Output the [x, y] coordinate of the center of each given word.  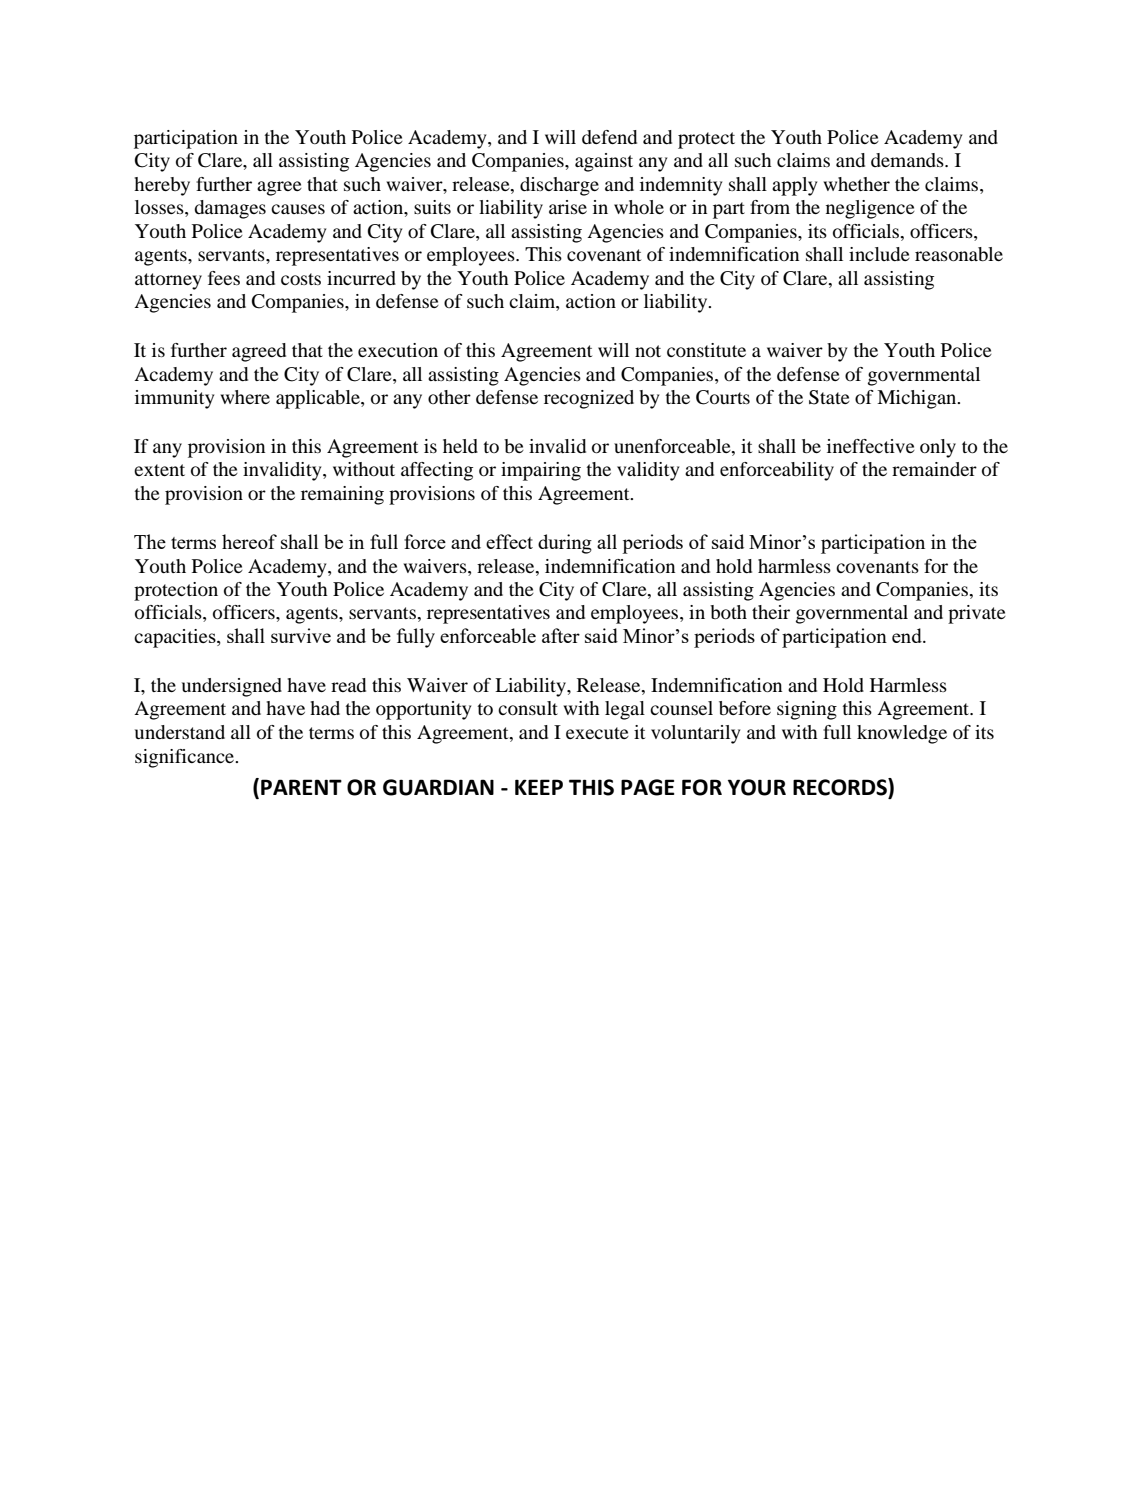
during [565, 544]
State [829, 397]
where [245, 397]
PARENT [301, 787]
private [977, 614]
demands [908, 160]
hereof [249, 541]
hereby [162, 186]
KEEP [539, 787]
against [604, 162]
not [648, 351]
